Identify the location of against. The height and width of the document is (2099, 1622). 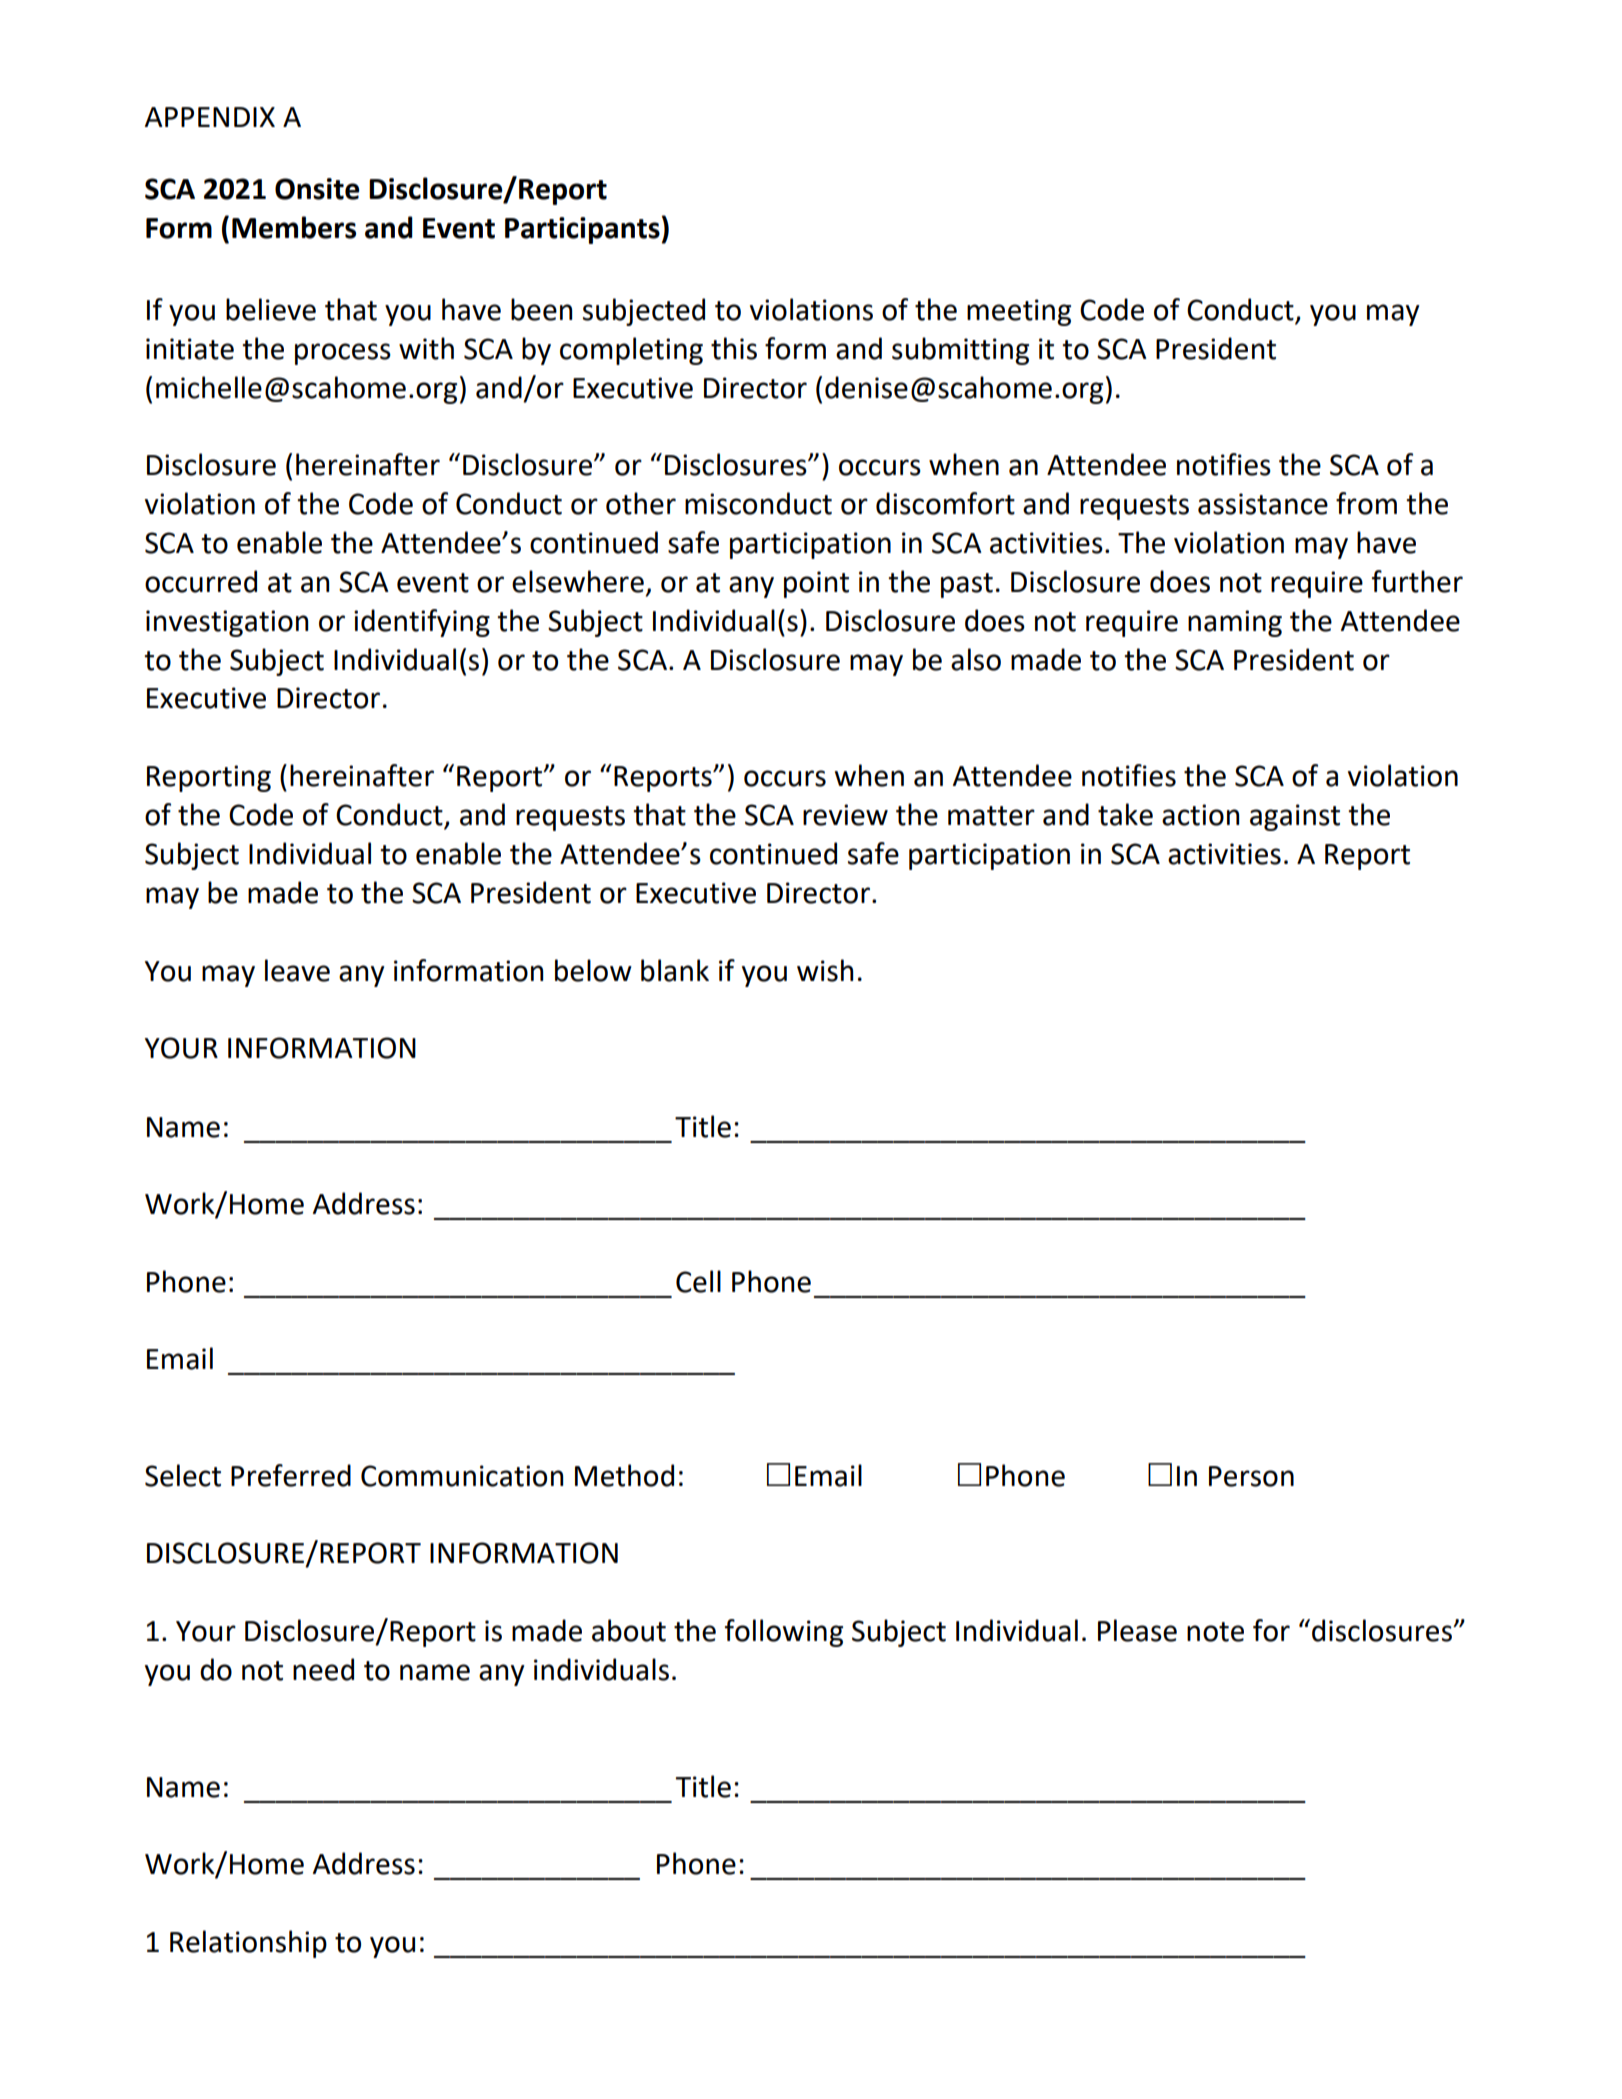
(1295, 817).
